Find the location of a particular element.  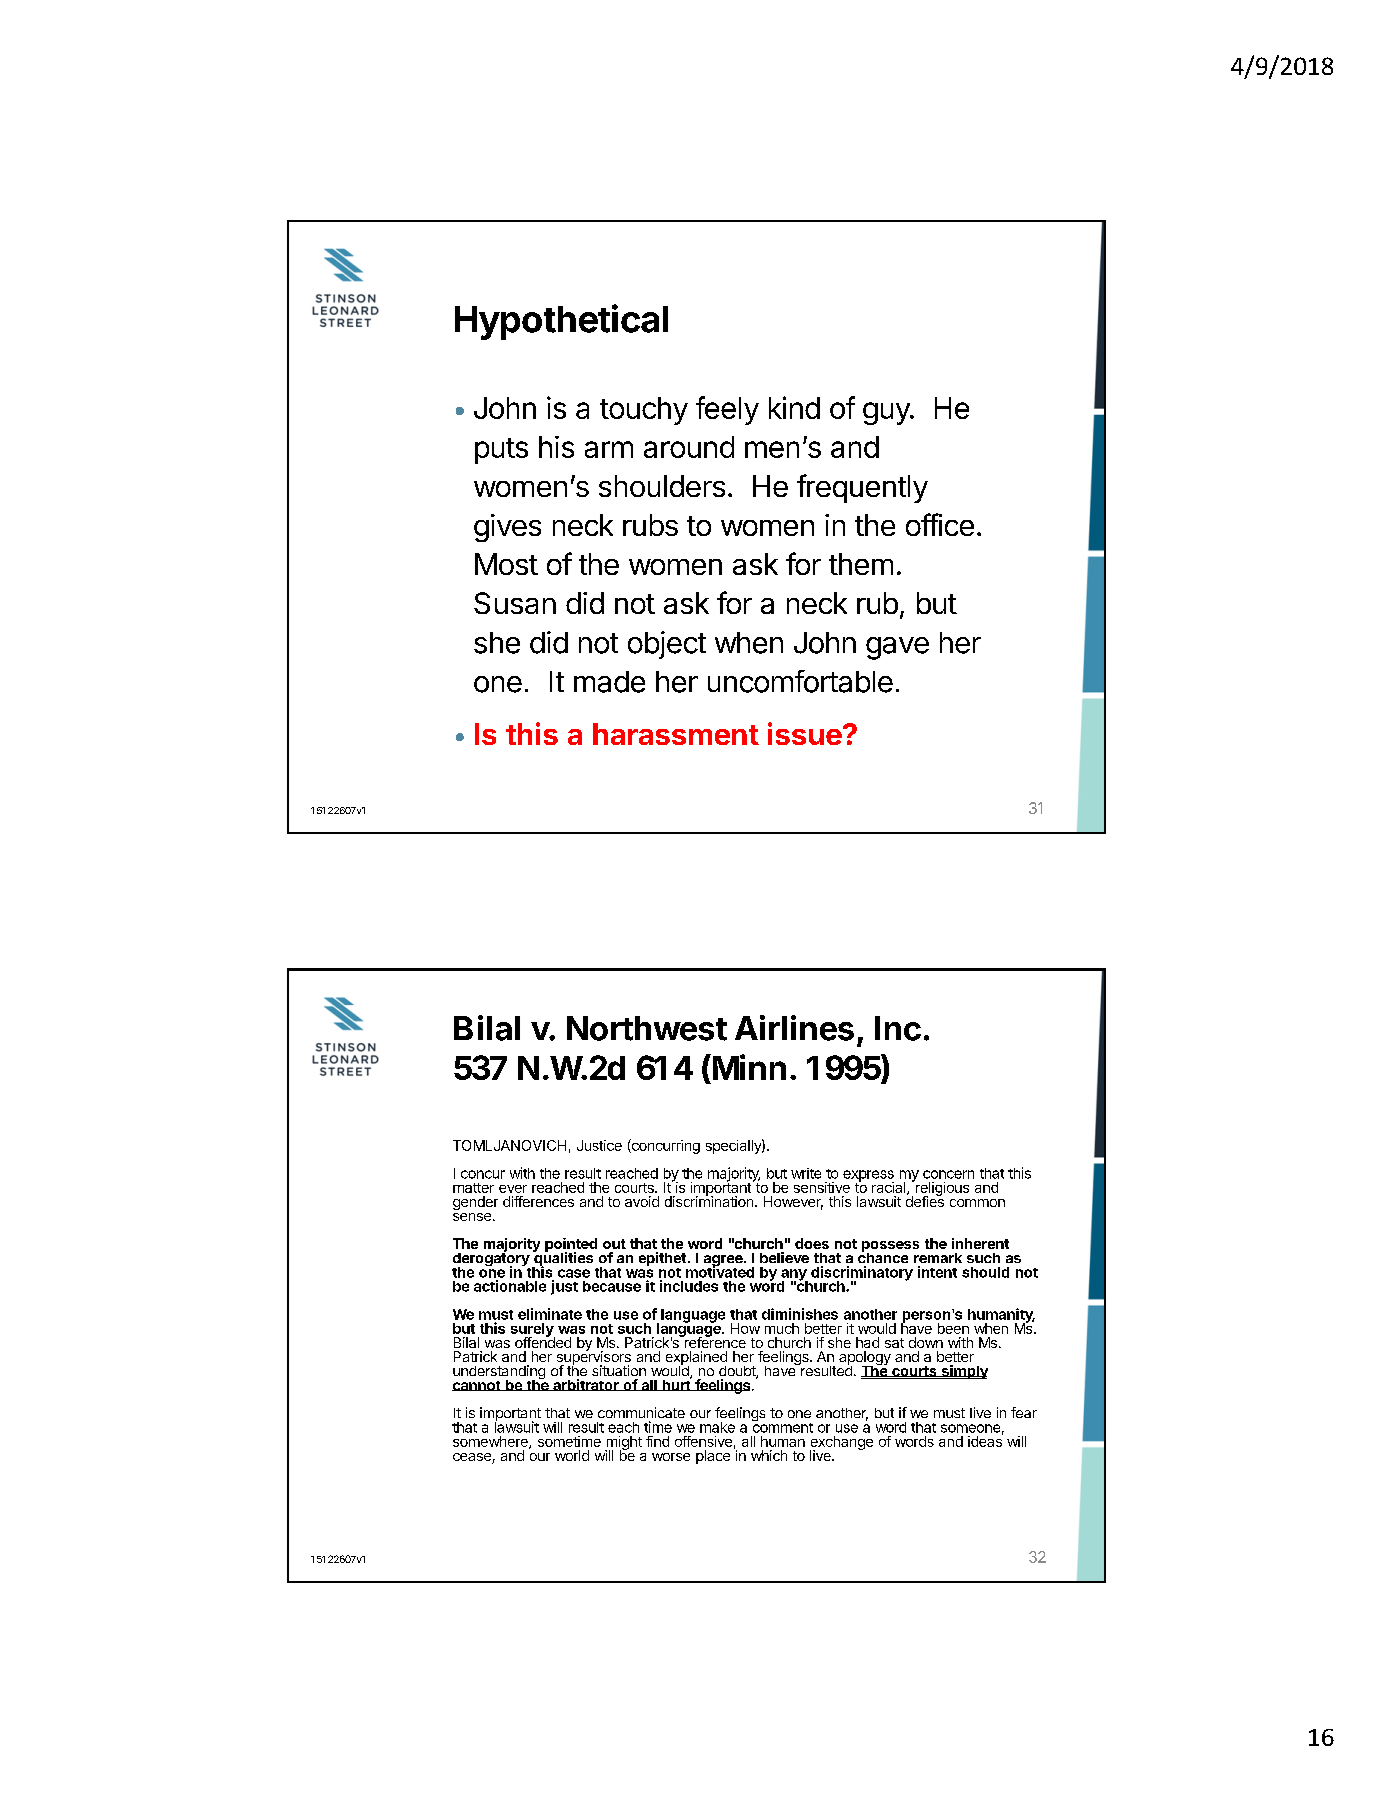

make is located at coordinates (717, 1427).
